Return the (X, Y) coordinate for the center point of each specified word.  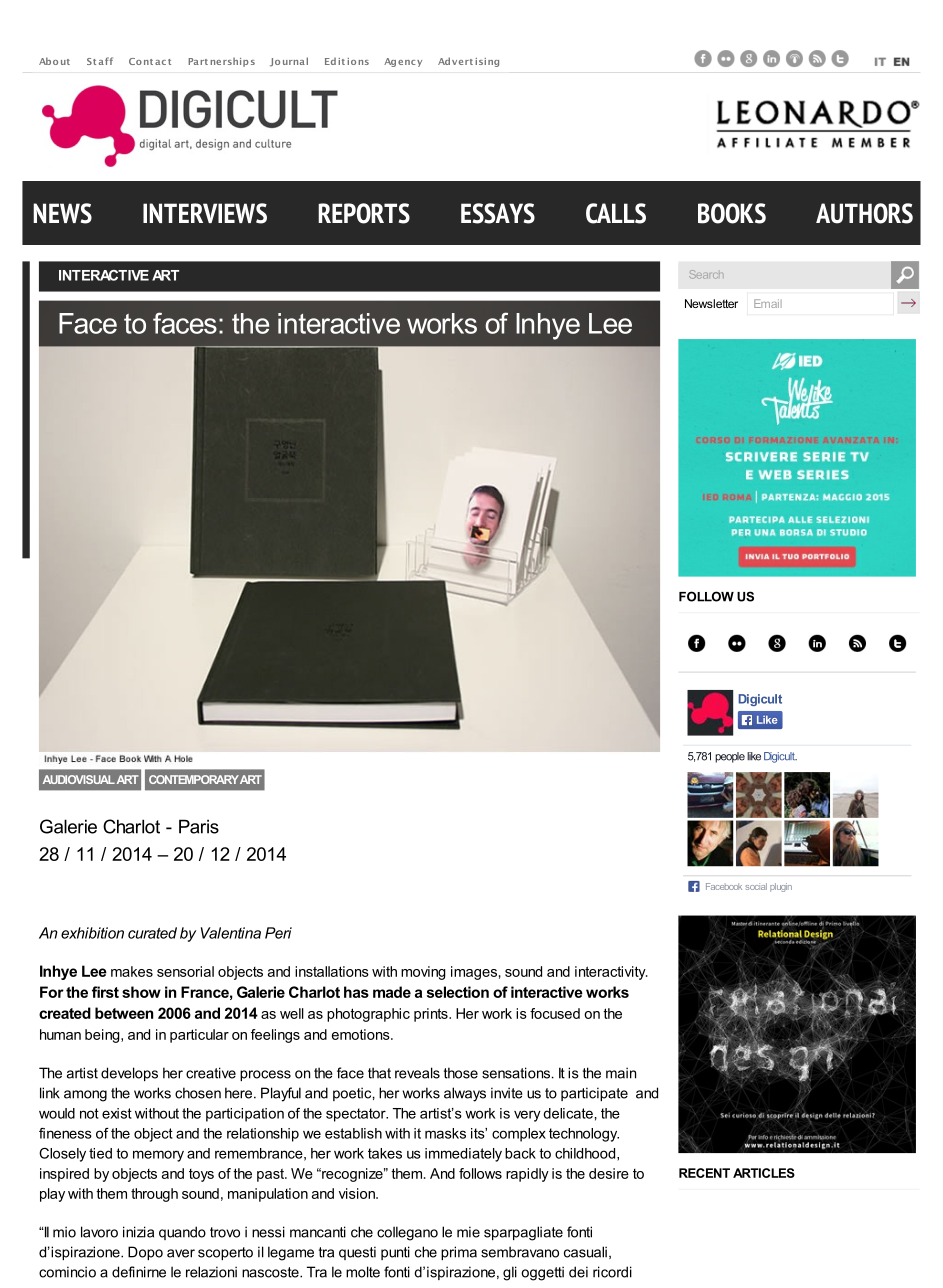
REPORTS (364, 213)
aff (106, 61)
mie (468, 1232)
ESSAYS (498, 213)
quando (182, 1233)
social (756, 886)
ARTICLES (764, 1173)
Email (768, 303)
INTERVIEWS (205, 213)
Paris (199, 826)
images (474, 973)
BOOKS (732, 213)
